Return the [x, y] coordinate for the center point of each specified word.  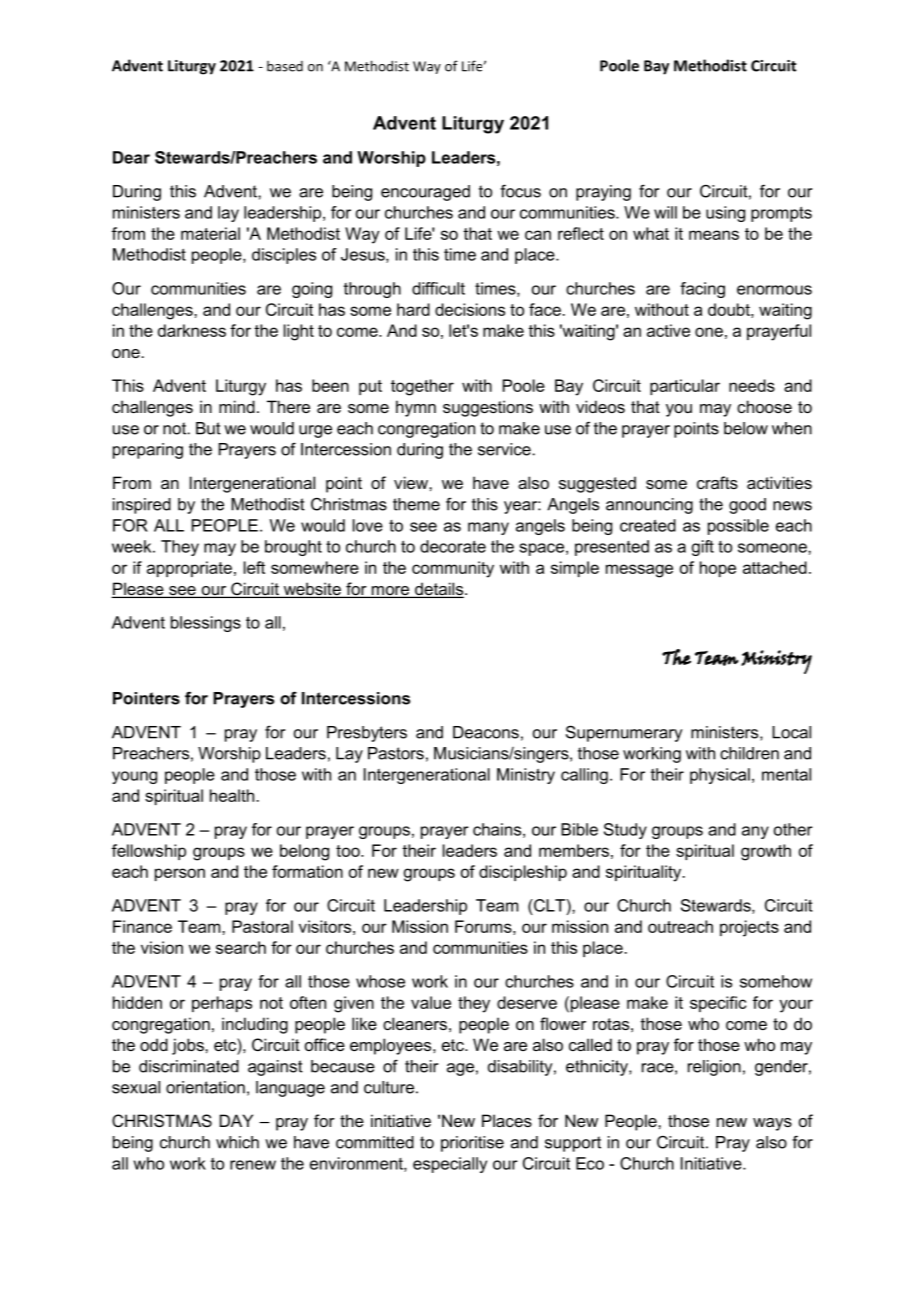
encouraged [425, 193]
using [725, 214]
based [285, 66]
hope [718, 569]
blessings [206, 624]
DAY [236, 1120]
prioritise [472, 1144]
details [439, 590]
